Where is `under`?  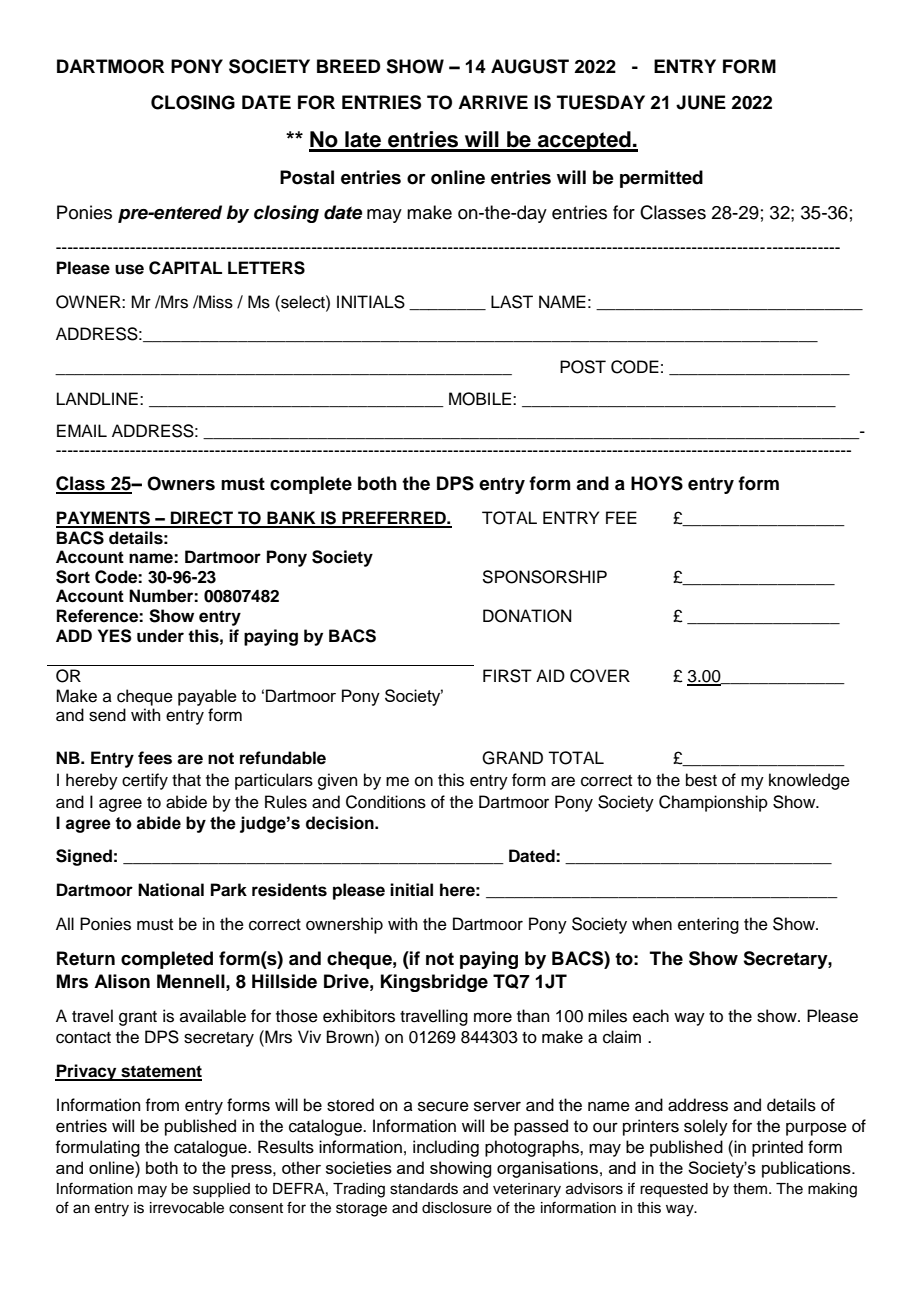 under is located at coordinates (160, 636).
